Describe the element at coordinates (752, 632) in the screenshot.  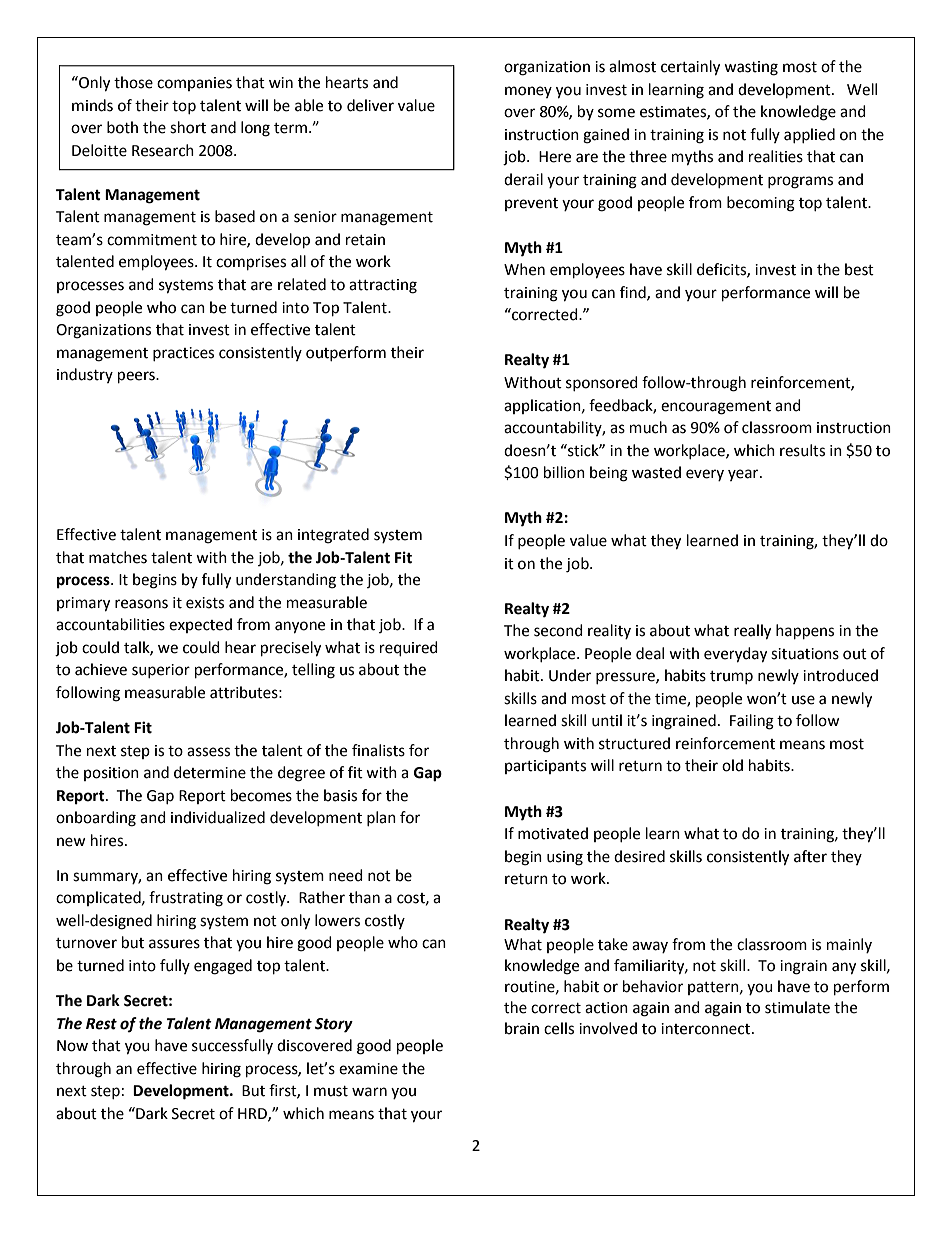
I see `really` at that location.
